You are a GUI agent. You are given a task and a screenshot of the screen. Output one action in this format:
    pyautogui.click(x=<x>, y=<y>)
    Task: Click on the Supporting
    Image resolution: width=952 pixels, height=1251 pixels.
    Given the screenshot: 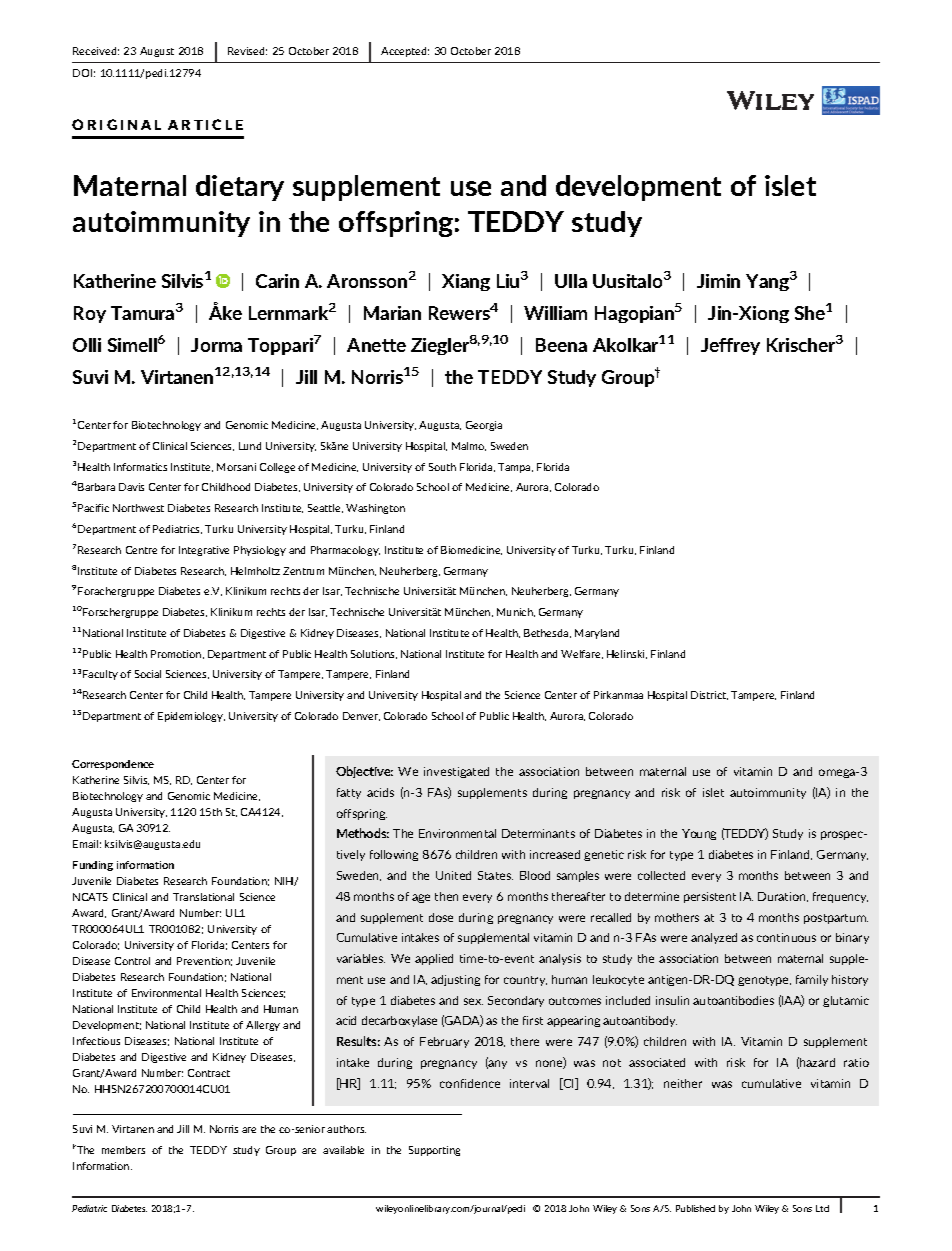 What is the action you would take?
    pyautogui.click(x=434, y=1151)
